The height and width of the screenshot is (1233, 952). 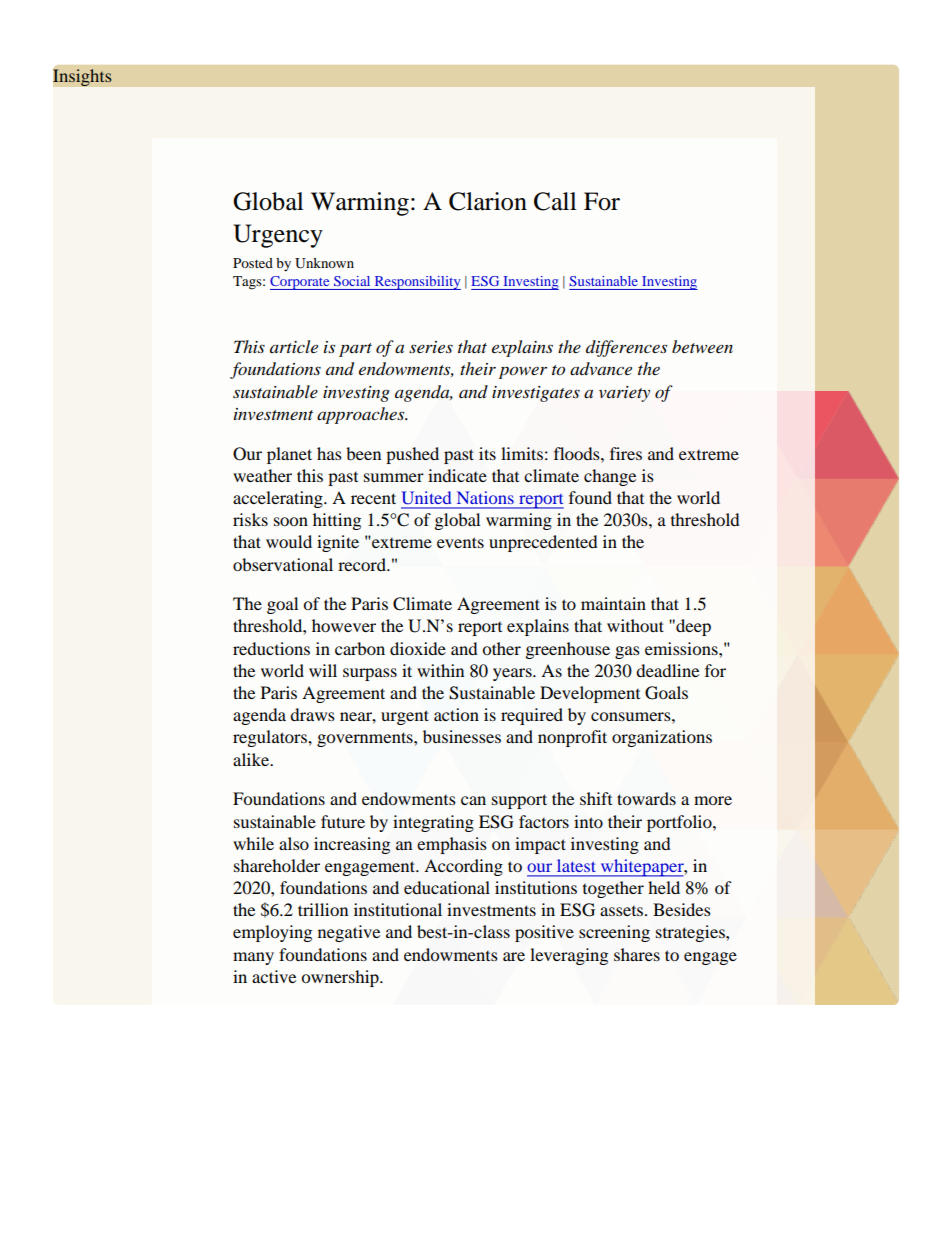 I want to click on risks, so click(x=250, y=519).
